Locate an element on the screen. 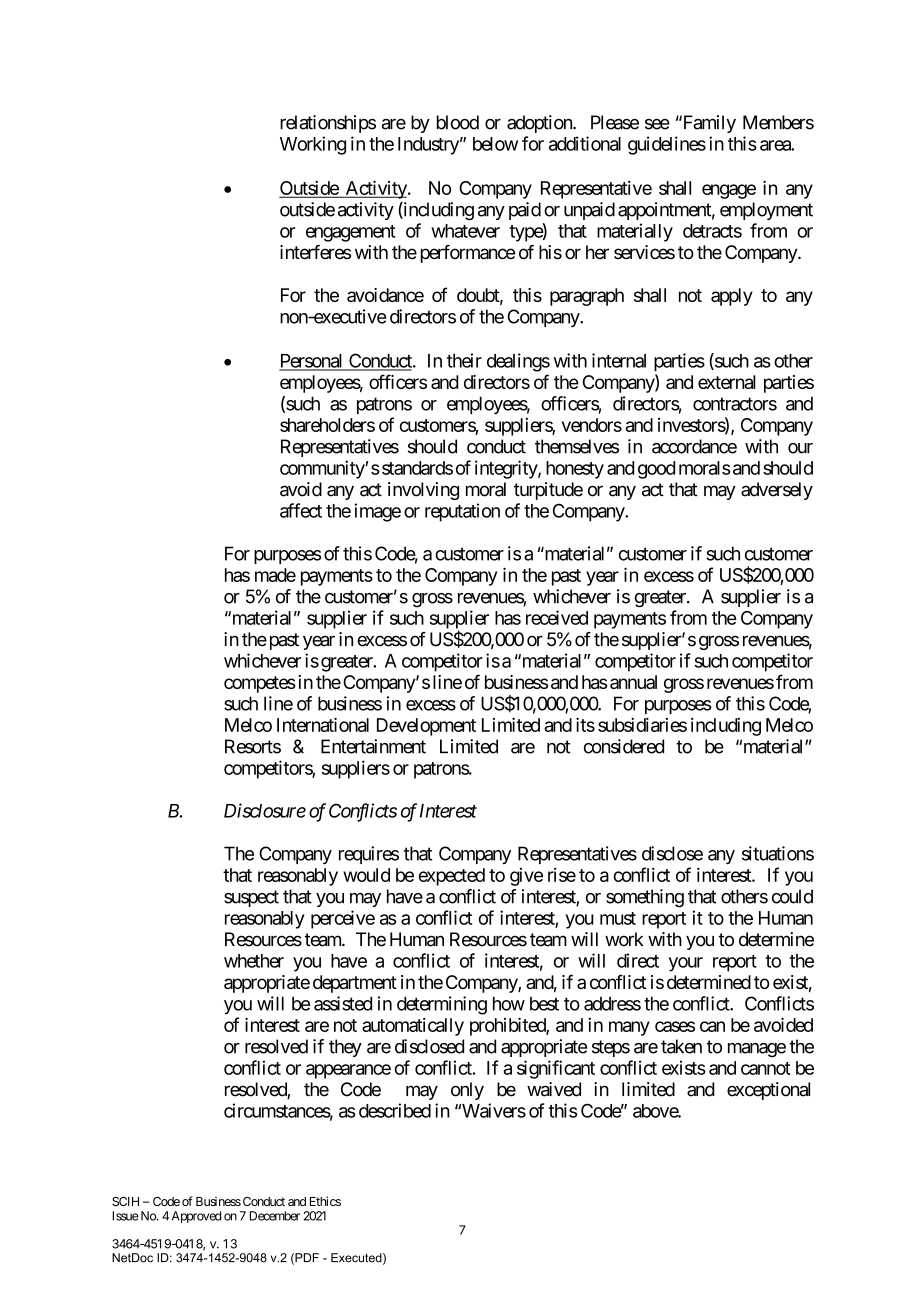 Image resolution: width=924 pixels, height=1307 pixels. Development is located at coordinates (426, 727).
